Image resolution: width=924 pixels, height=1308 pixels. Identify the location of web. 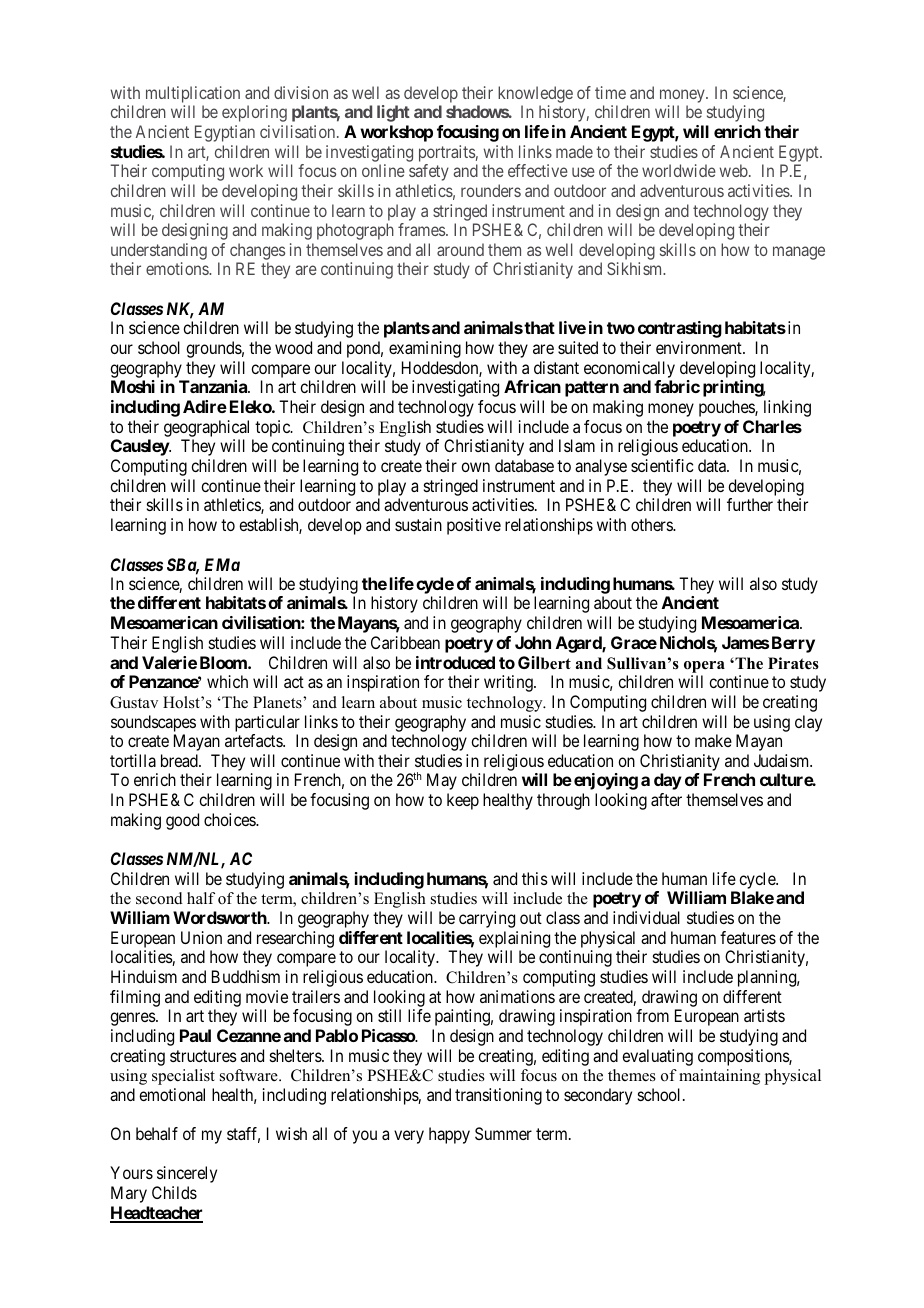
(735, 170).
